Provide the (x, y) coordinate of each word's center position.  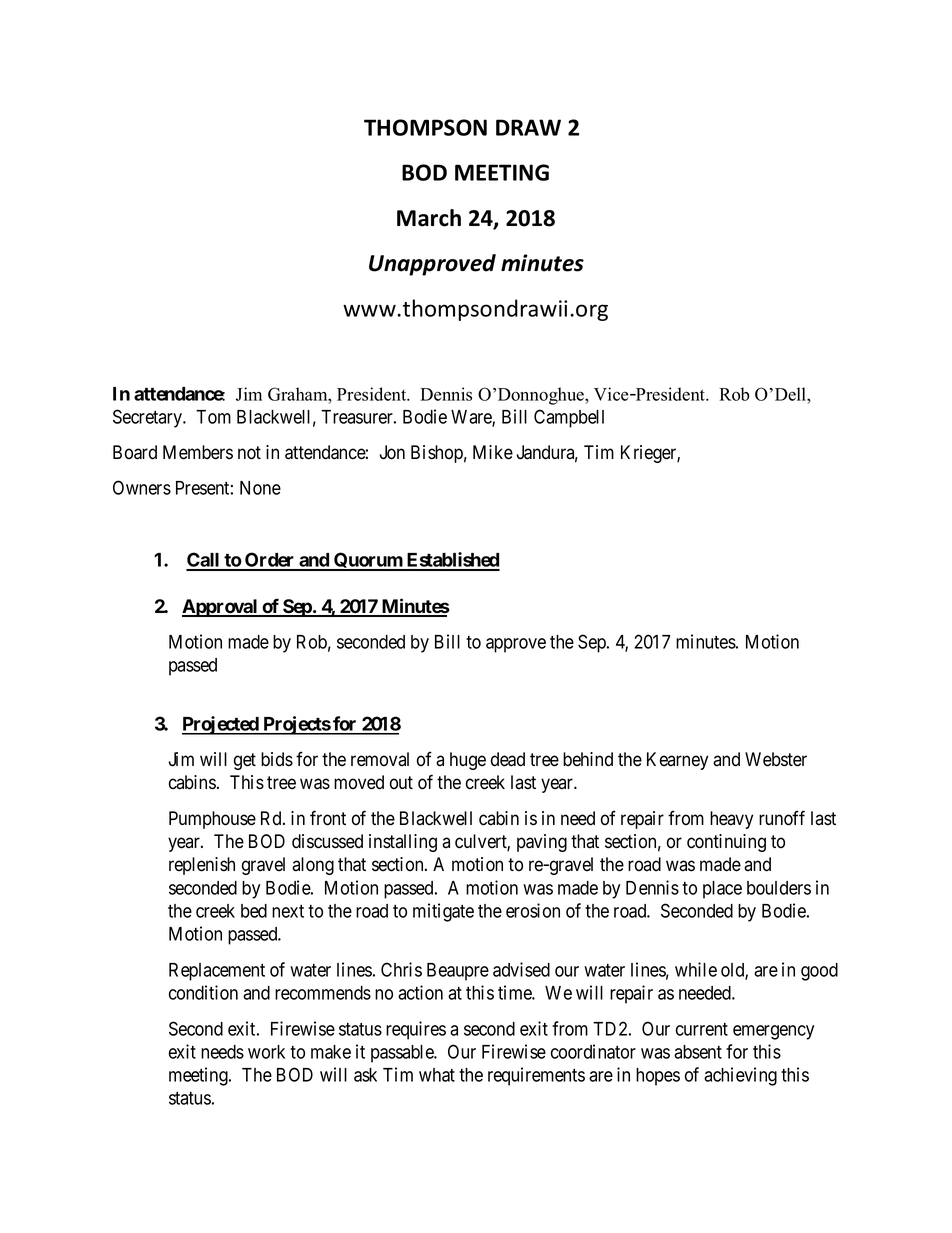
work (266, 1052)
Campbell (569, 418)
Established (452, 561)
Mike (493, 452)
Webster (776, 759)
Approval (221, 608)
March (429, 218)
